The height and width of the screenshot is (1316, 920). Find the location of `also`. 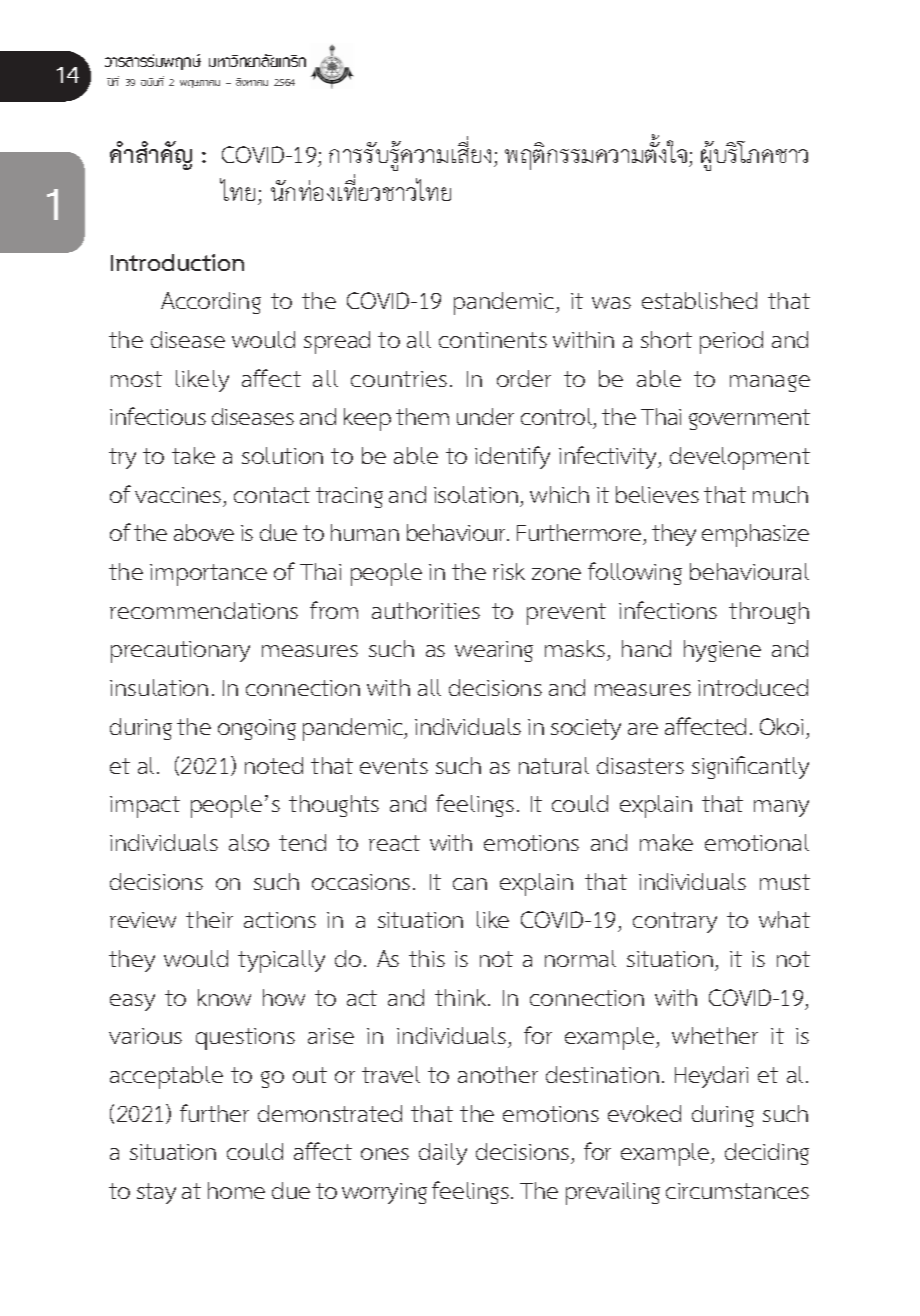

also is located at coordinates (249, 842).
